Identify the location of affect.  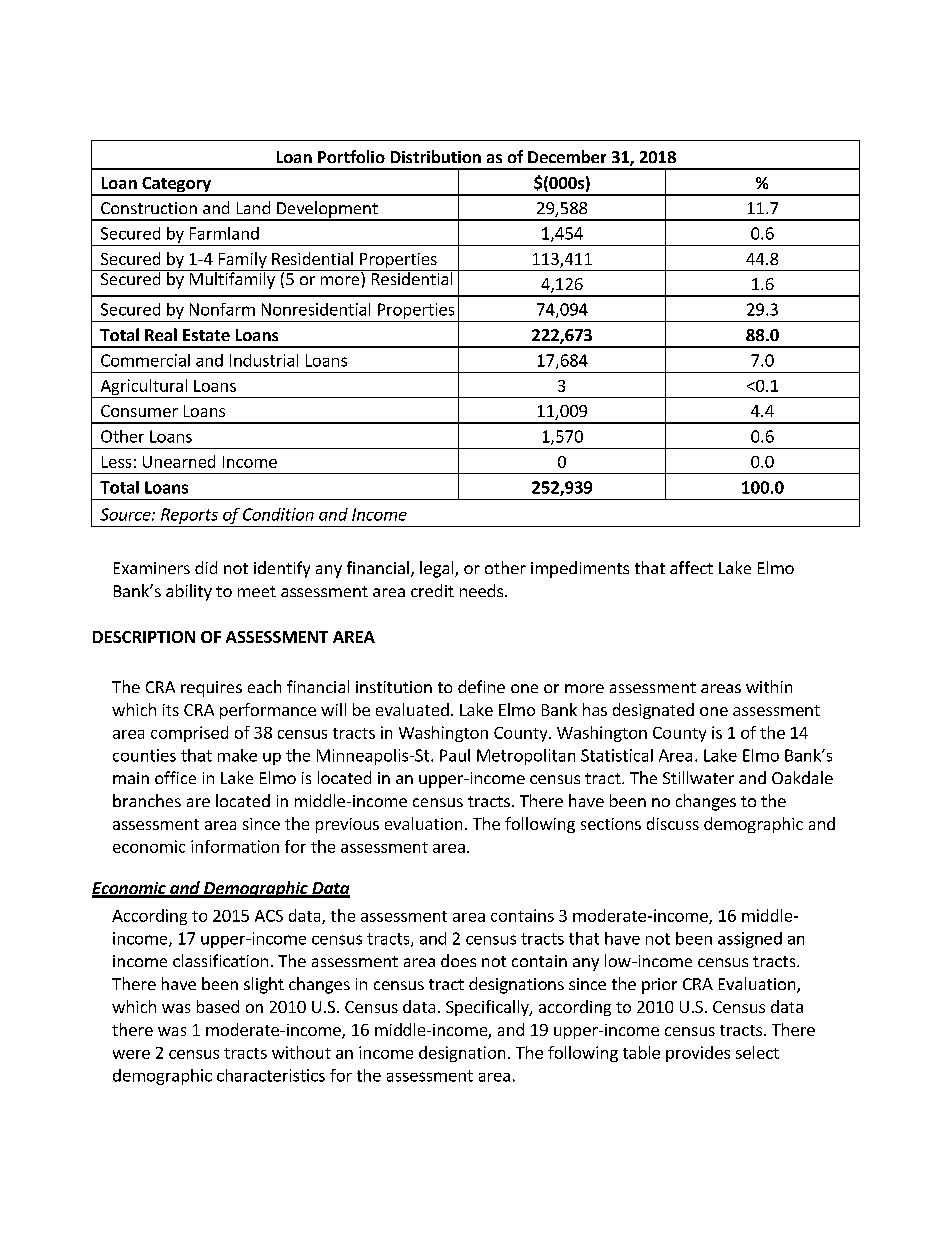
(691, 567).
